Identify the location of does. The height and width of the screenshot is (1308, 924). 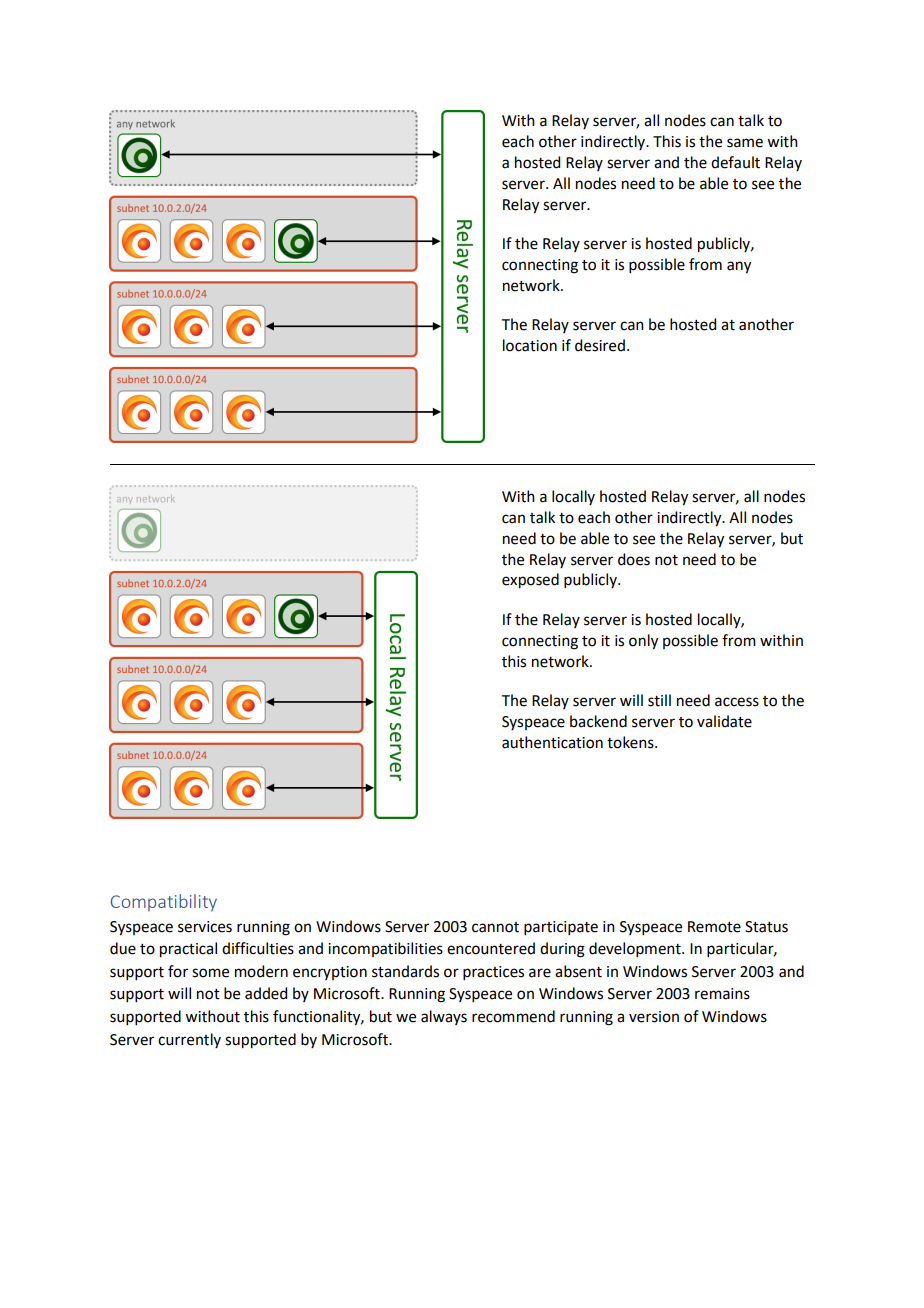
(634, 559).
